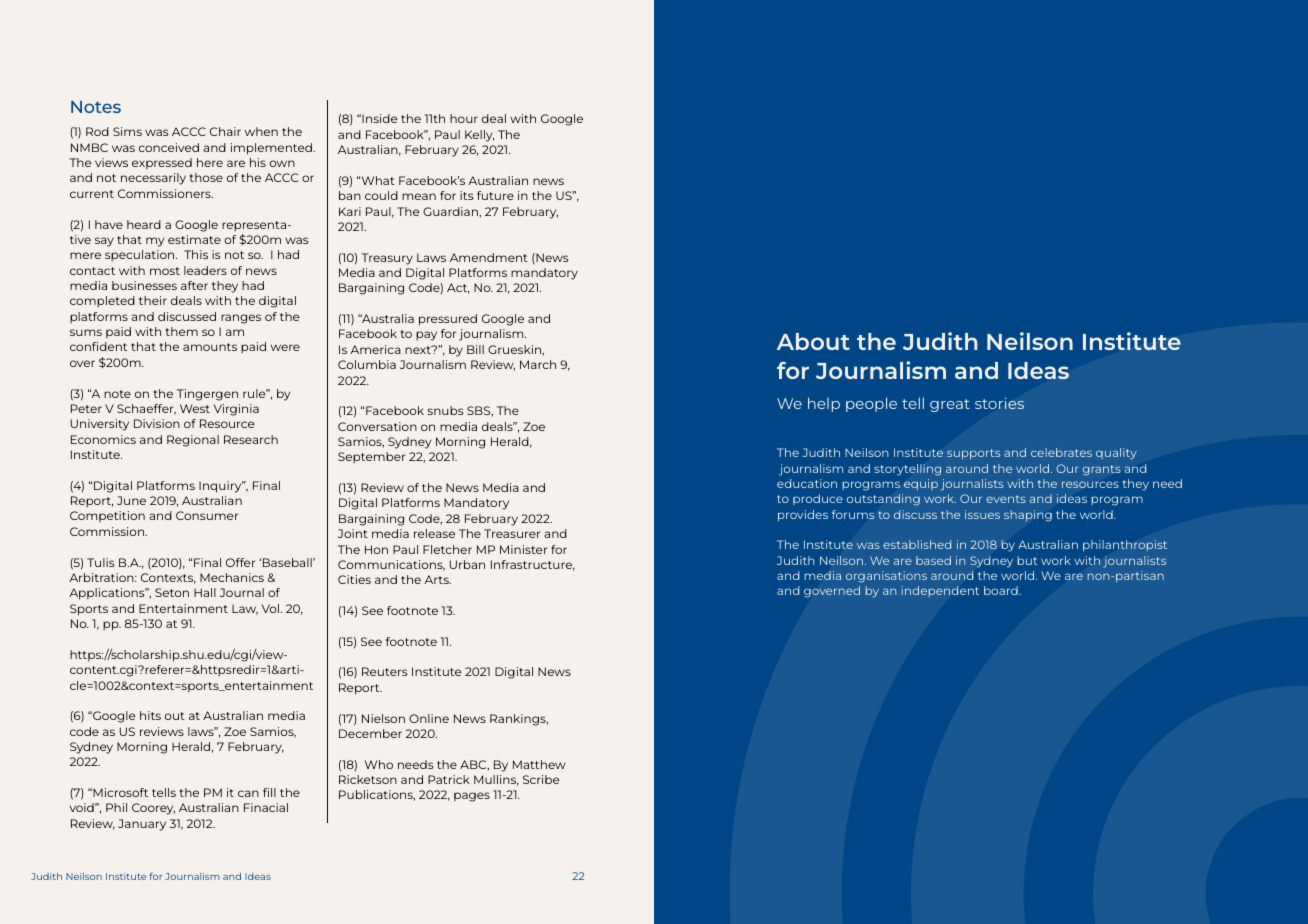  Describe the element at coordinates (248, 793) in the screenshot. I see `can` at that location.
